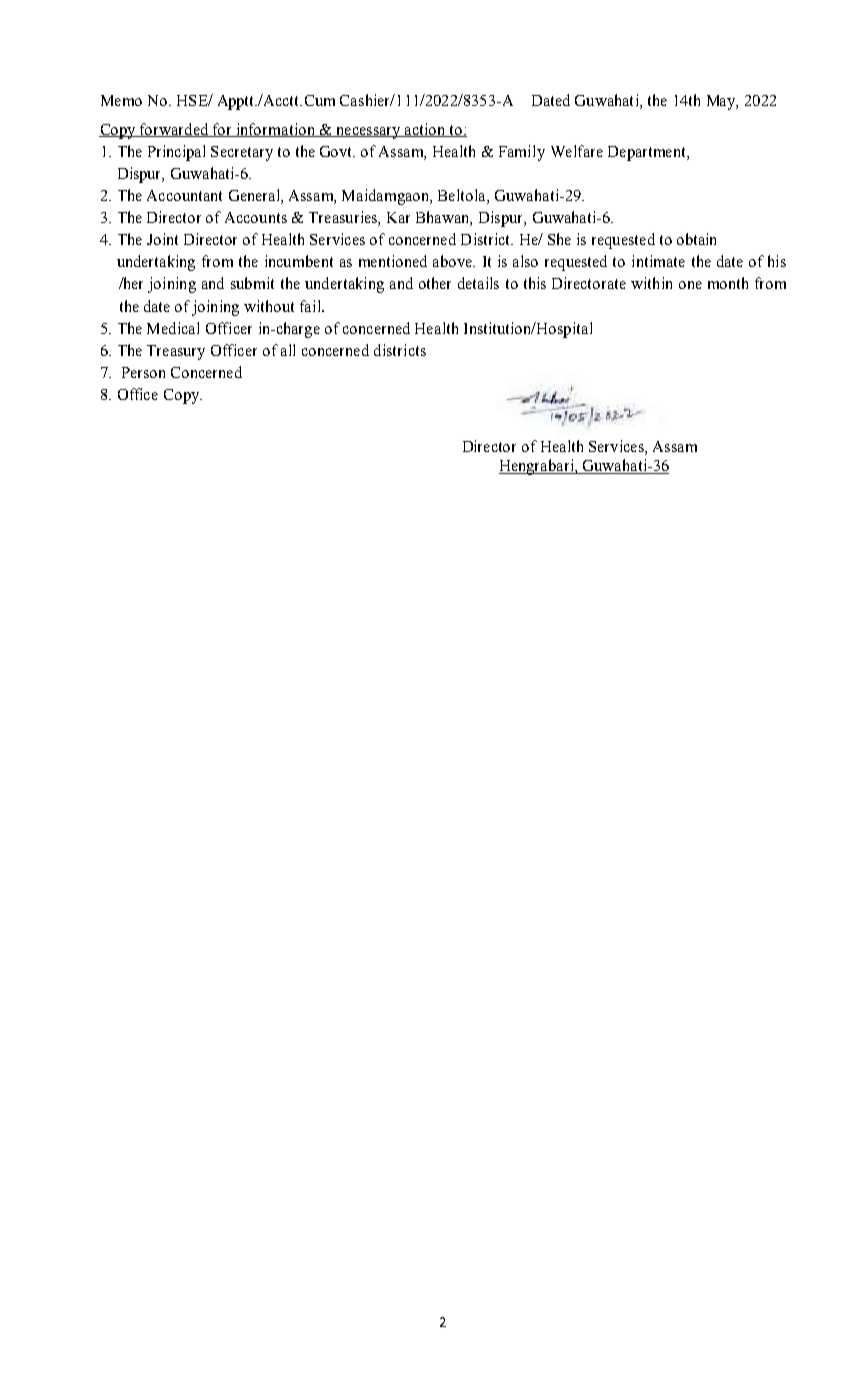 This image has width=849, height=1400. I want to click on Principal, so click(176, 153).
